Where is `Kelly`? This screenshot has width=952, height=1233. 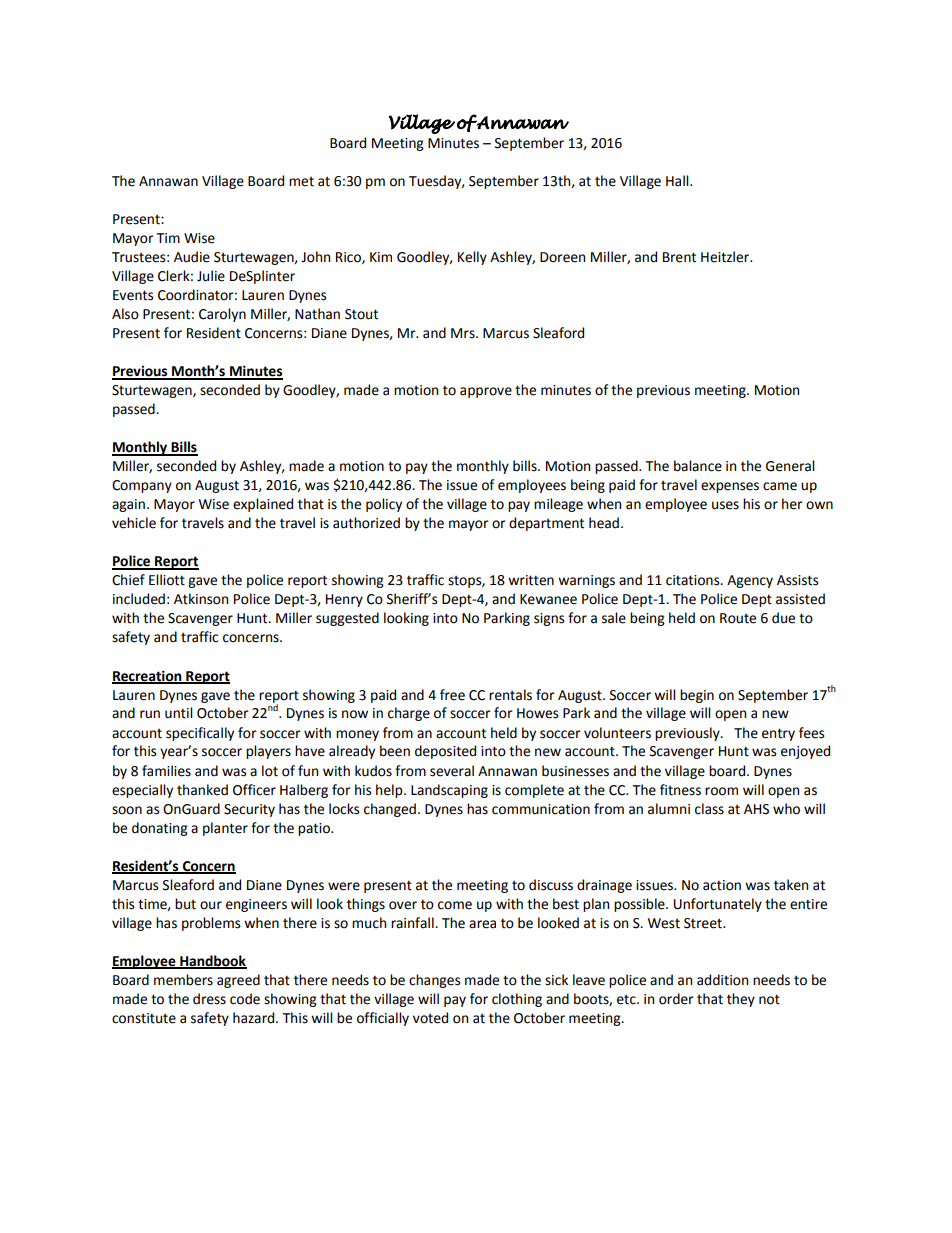 Kelly is located at coordinates (472, 258).
